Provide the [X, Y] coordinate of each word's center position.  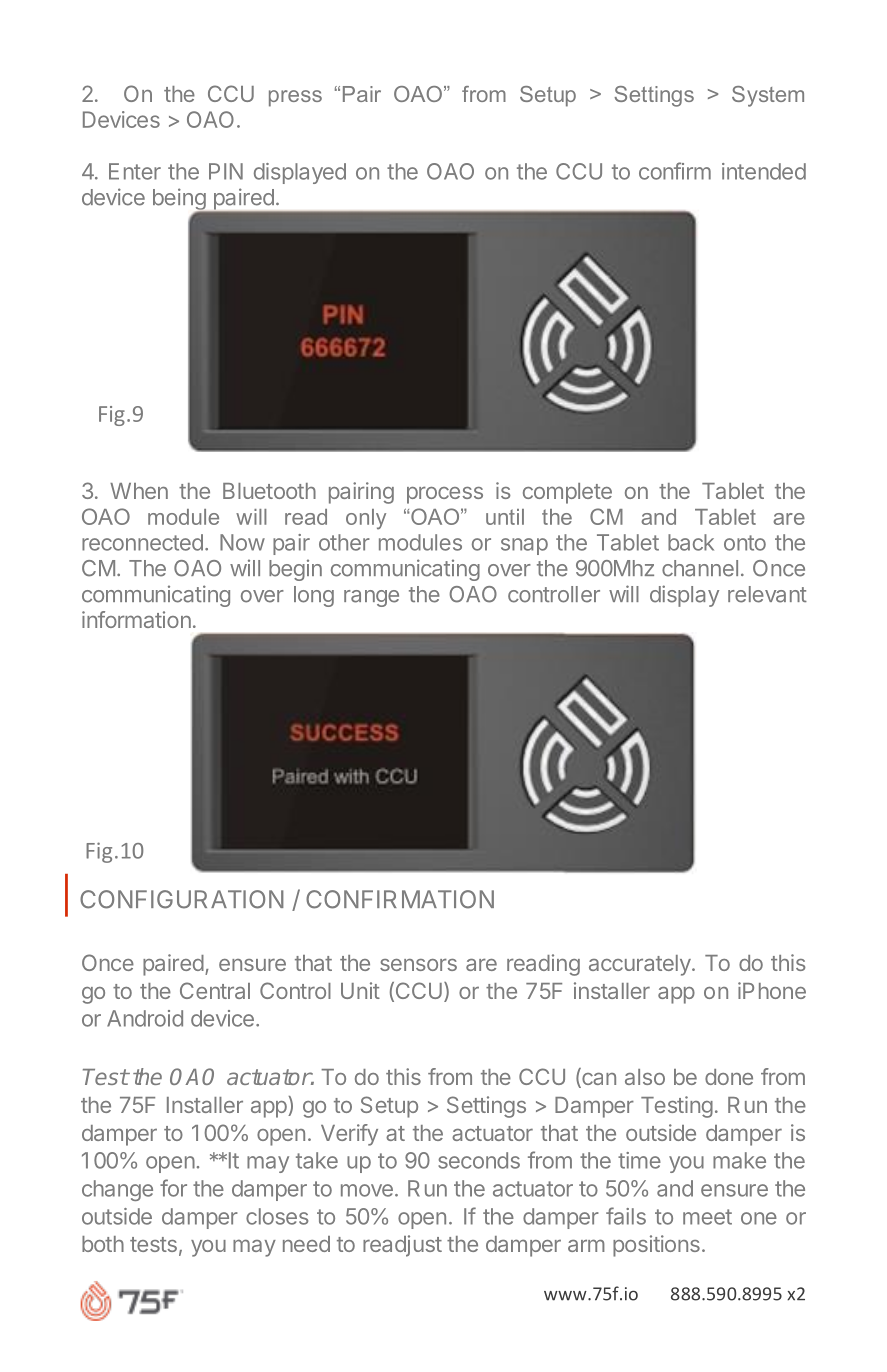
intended [764, 171]
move [367, 1190]
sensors [418, 964]
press [295, 98]
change [117, 1190]
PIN [226, 171]
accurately [640, 965]
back [691, 542]
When [139, 491]
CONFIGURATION [182, 899]
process [445, 495]
